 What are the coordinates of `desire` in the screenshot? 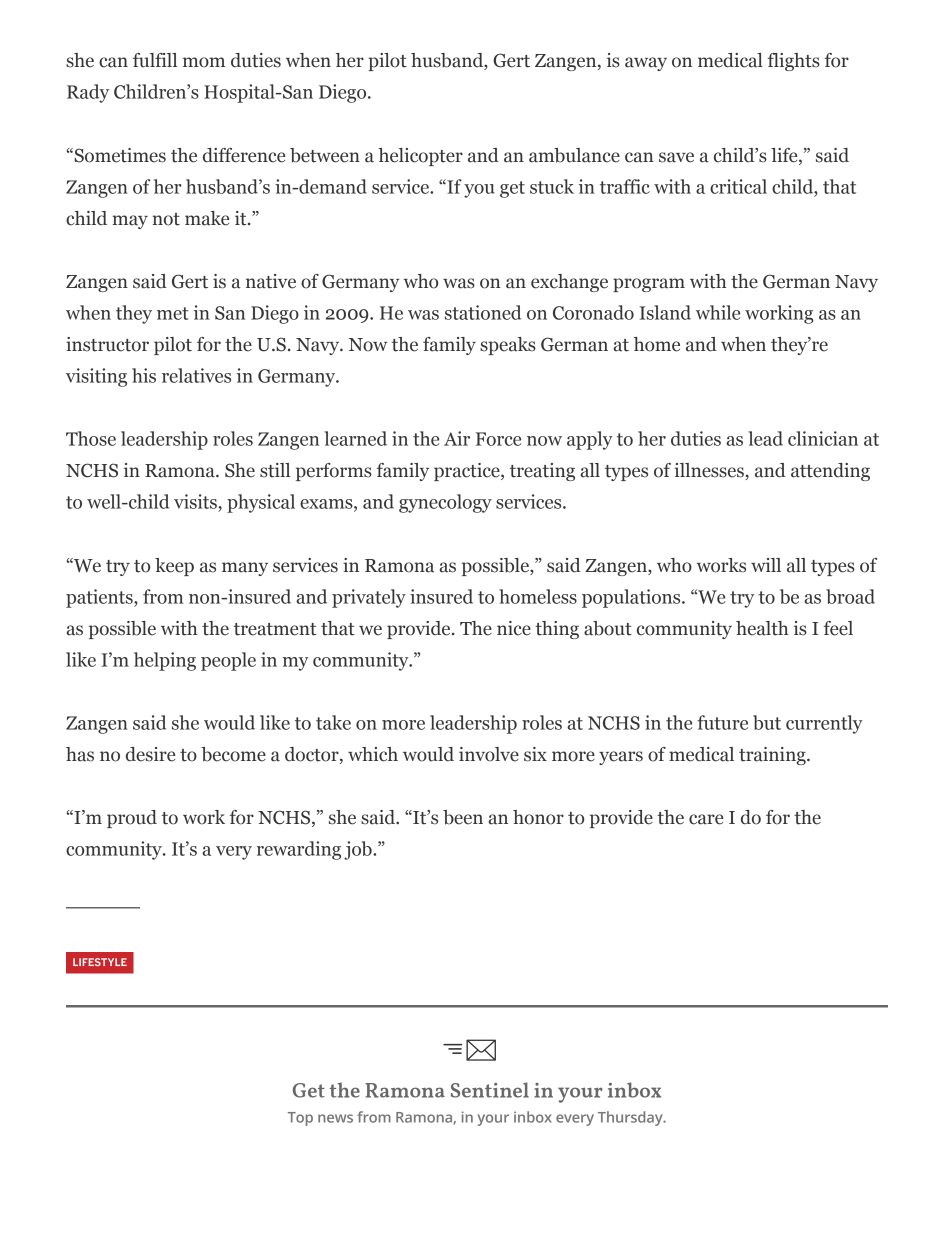 It's located at (150, 754).
